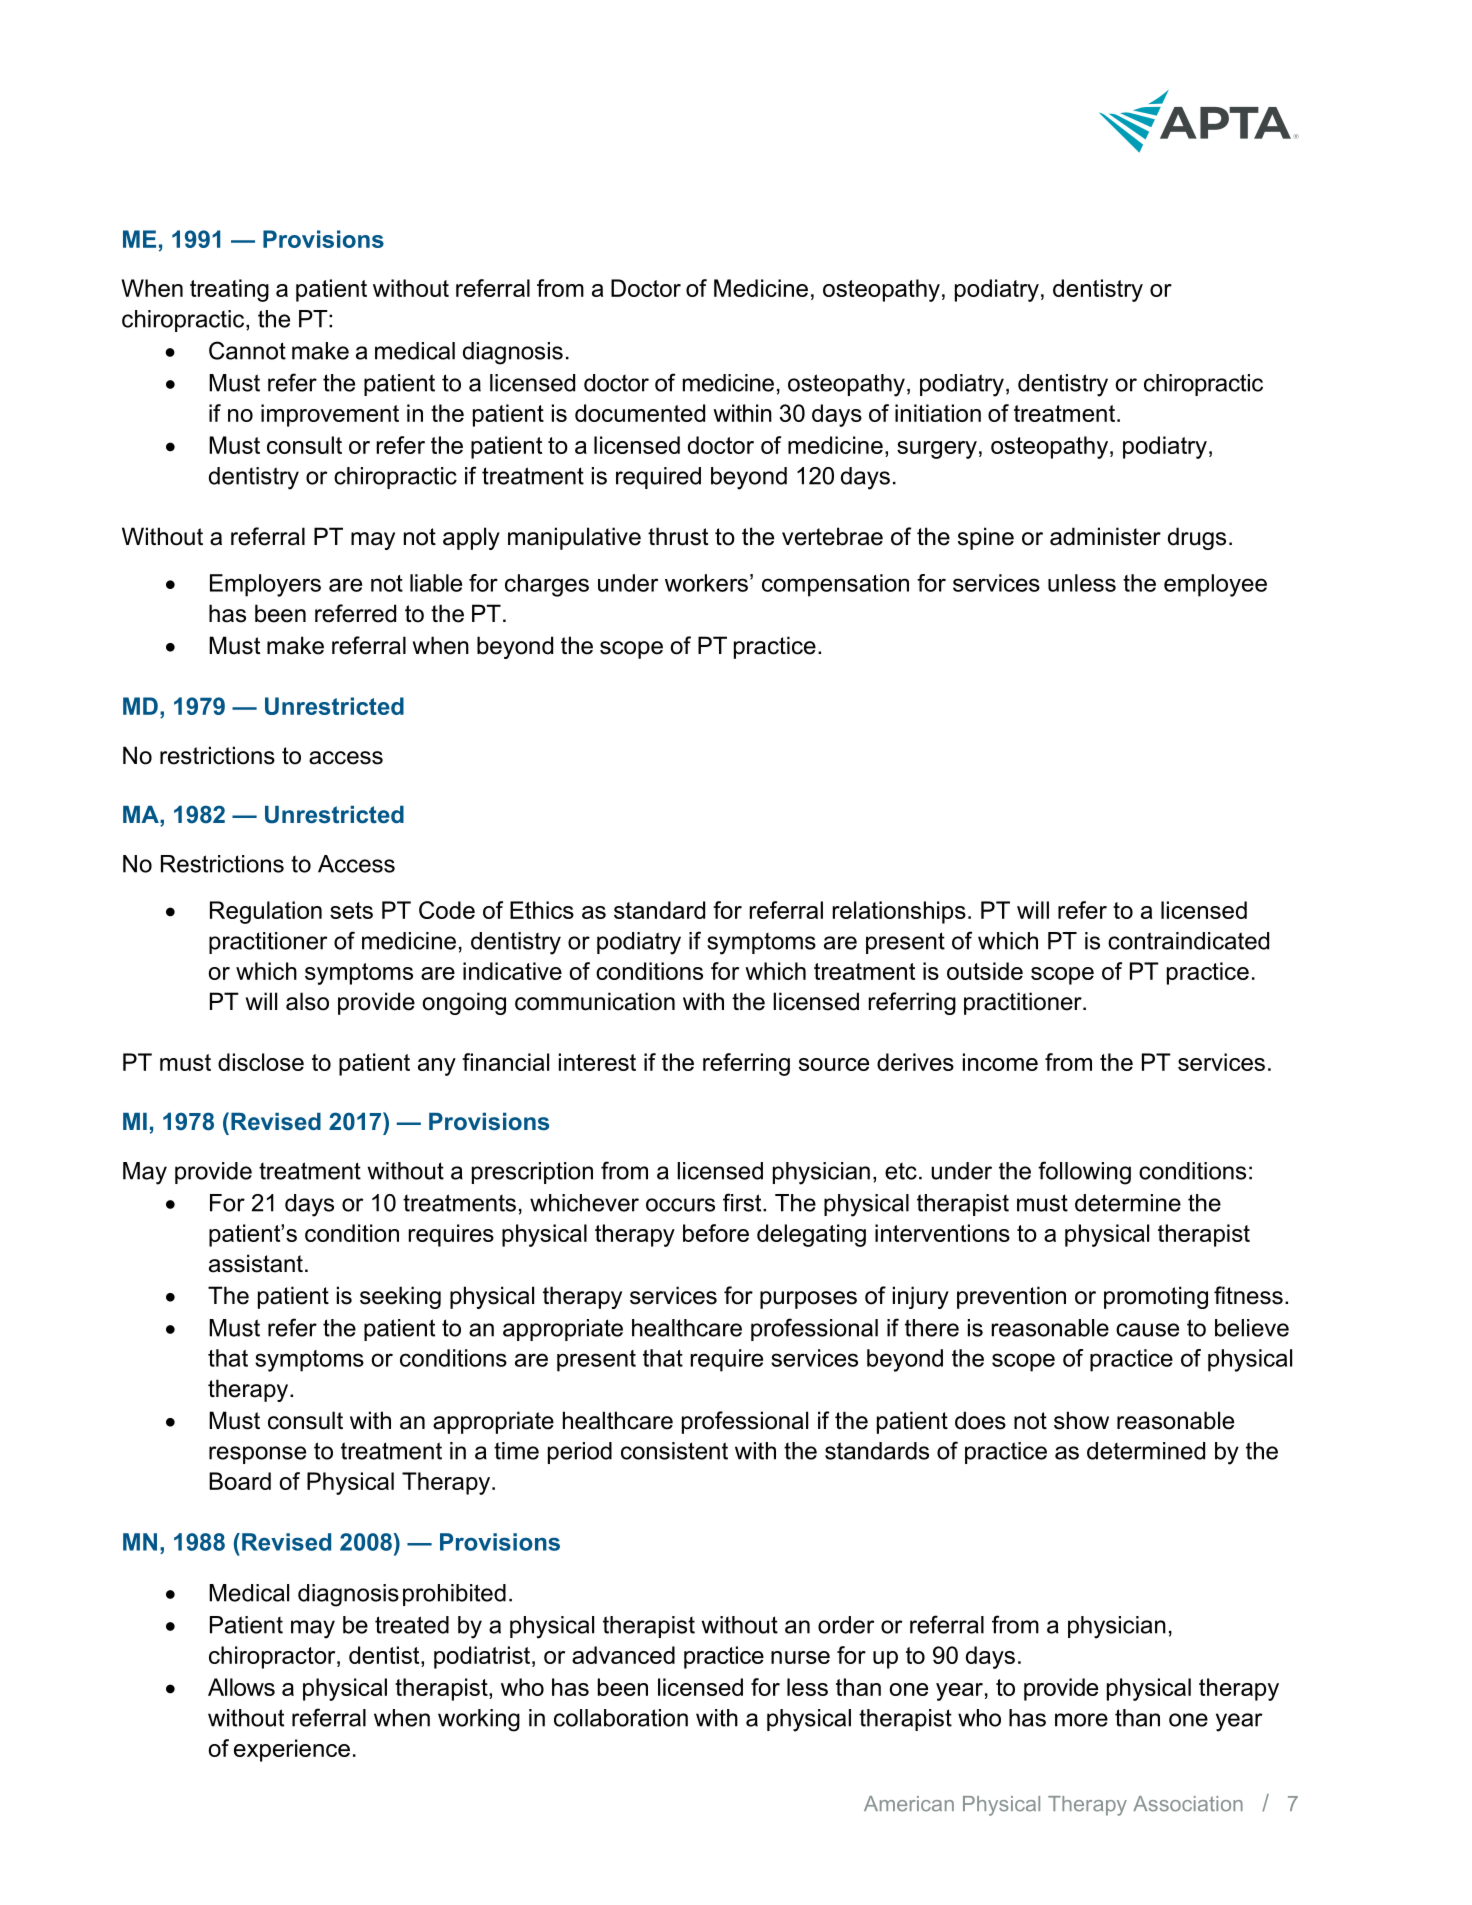  I want to click on more, so click(1081, 1720).
